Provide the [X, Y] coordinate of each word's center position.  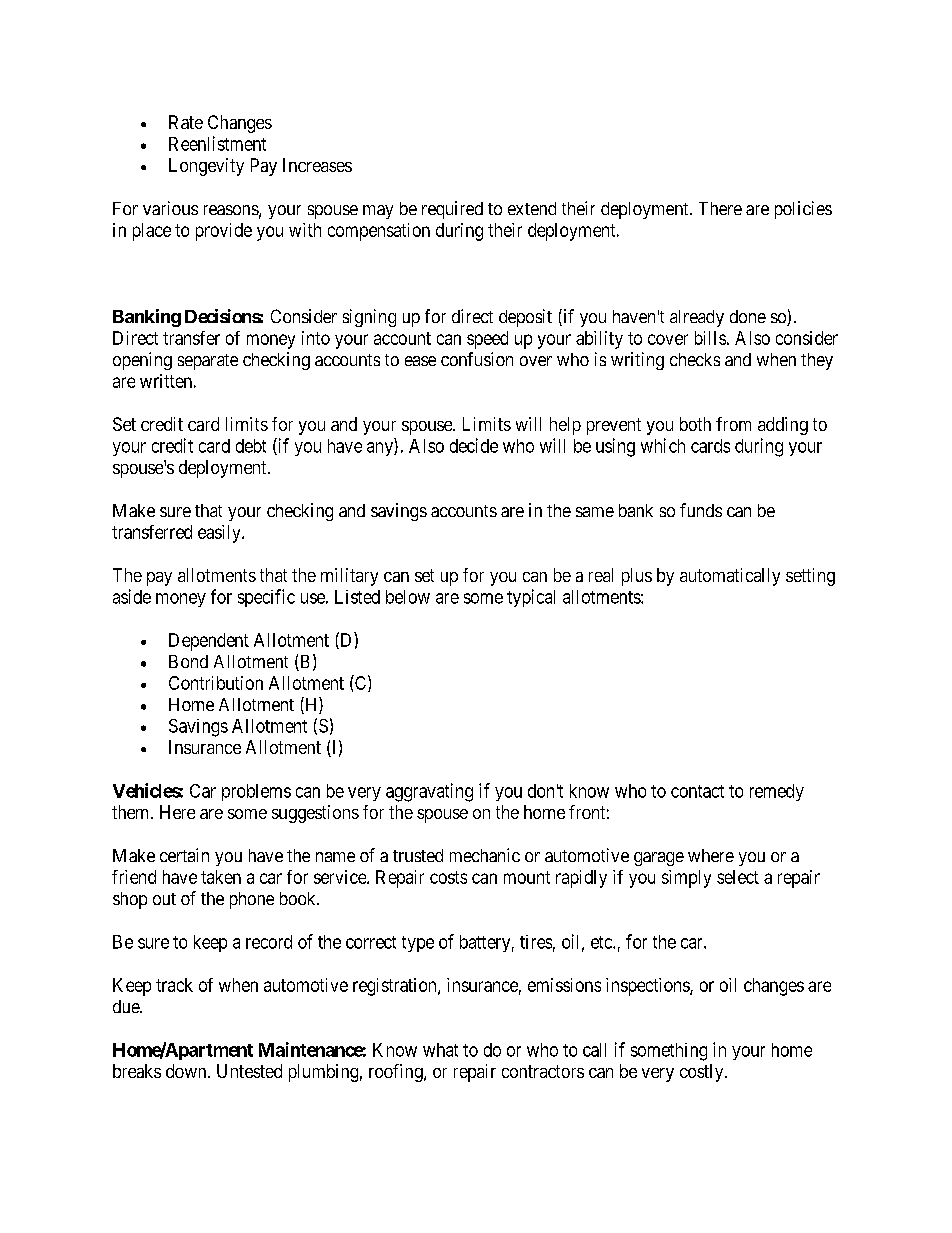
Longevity [206, 167]
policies [803, 210]
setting [810, 577]
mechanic [485, 855]
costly [703, 1073]
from [733, 424]
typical [531, 598]
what [440, 1050]
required [452, 210]
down [187, 1071]
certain [184, 855]
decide [474, 445]
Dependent [209, 642]
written [166, 381]
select [738, 877]
